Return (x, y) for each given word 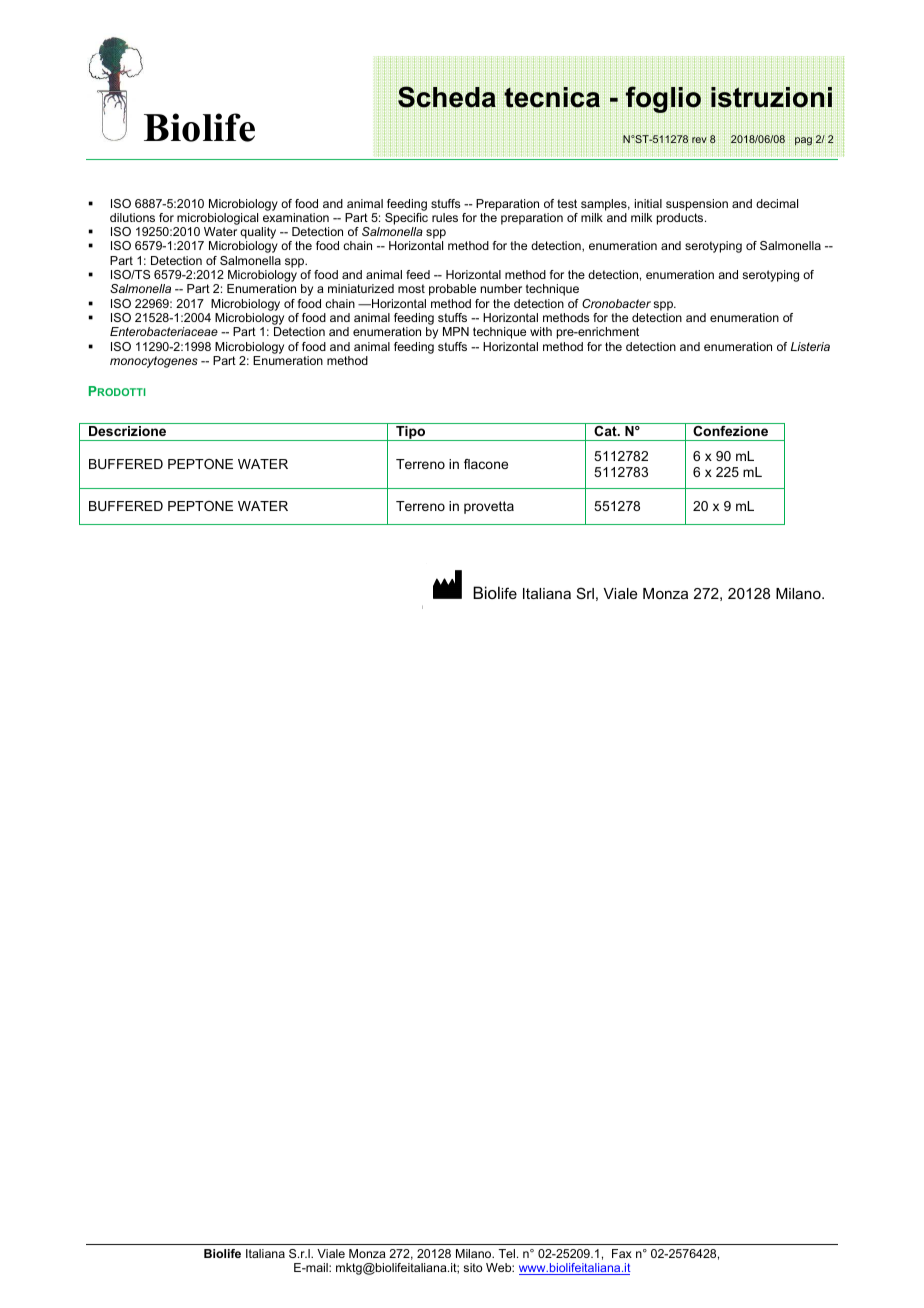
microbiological (217, 219)
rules (445, 217)
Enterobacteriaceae (164, 331)
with (541, 331)
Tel (507, 1253)
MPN (456, 331)
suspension (697, 205)
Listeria (810, 346)
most (411, 288)
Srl (585, 593)
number (501, 288)
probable (452, 290)
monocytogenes (154, 362)
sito (473, 1267)
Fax (622, 1253)
